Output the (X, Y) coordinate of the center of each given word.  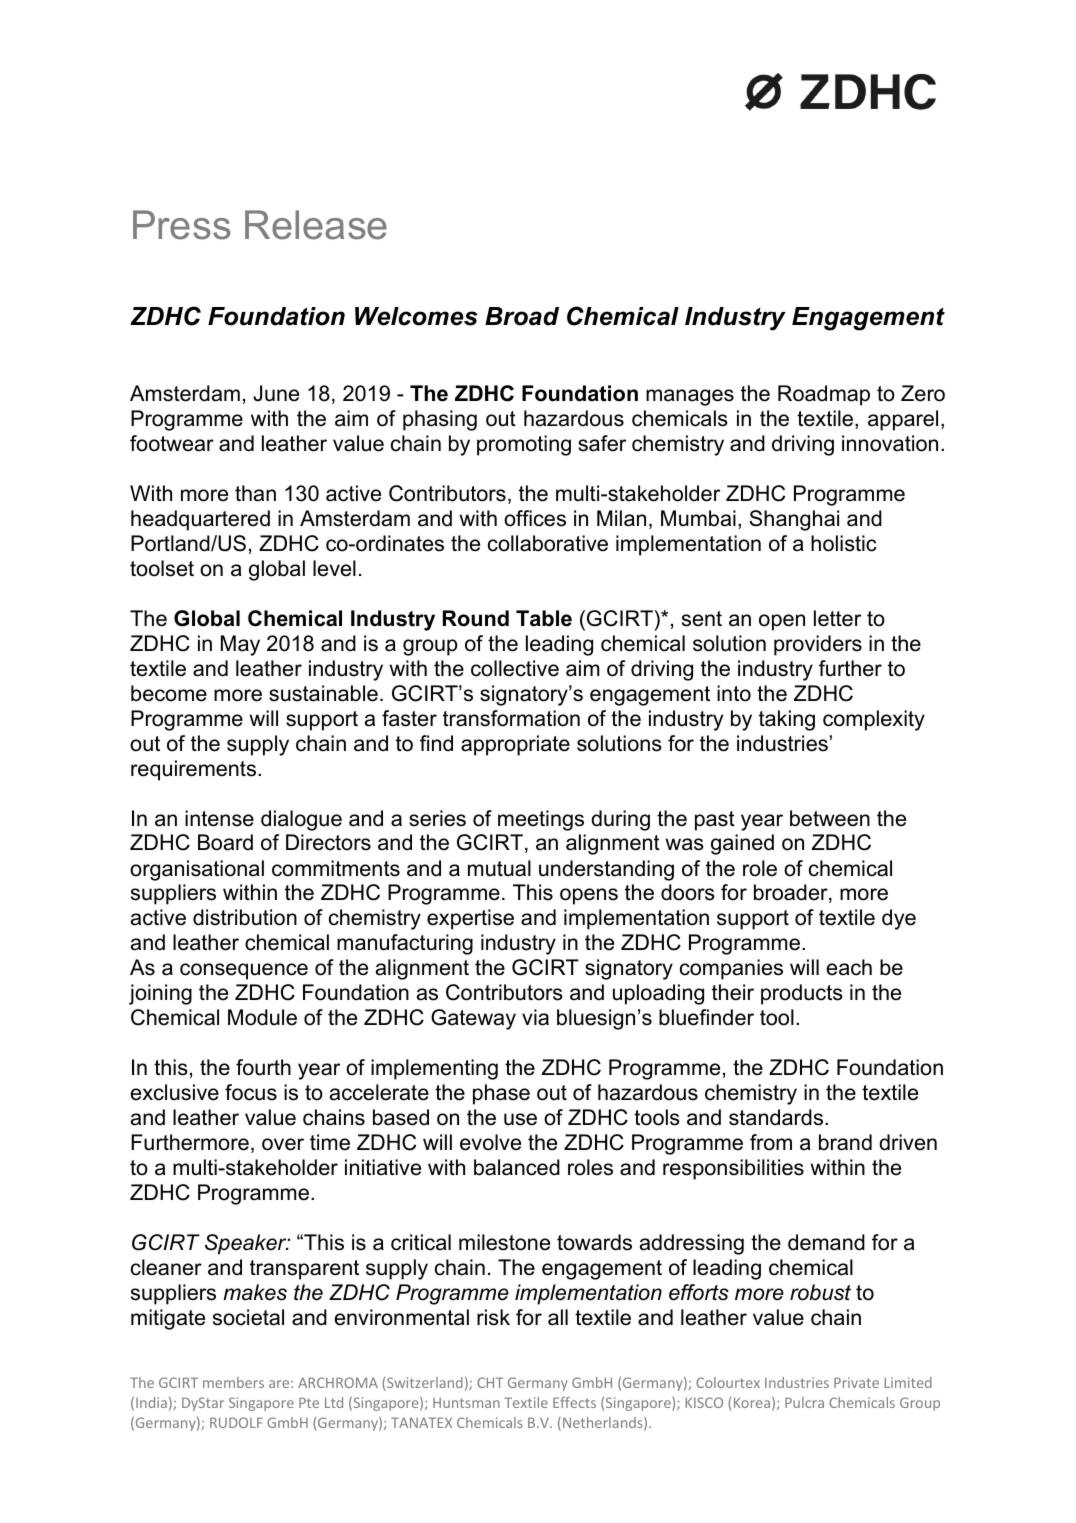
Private (856, 1382)
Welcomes (416, 316)
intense (219, 818)
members (233, 1382)
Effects (574, 1402)
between (830, 818)
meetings (541, 820)
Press (181, 225)
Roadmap (824, 395)
